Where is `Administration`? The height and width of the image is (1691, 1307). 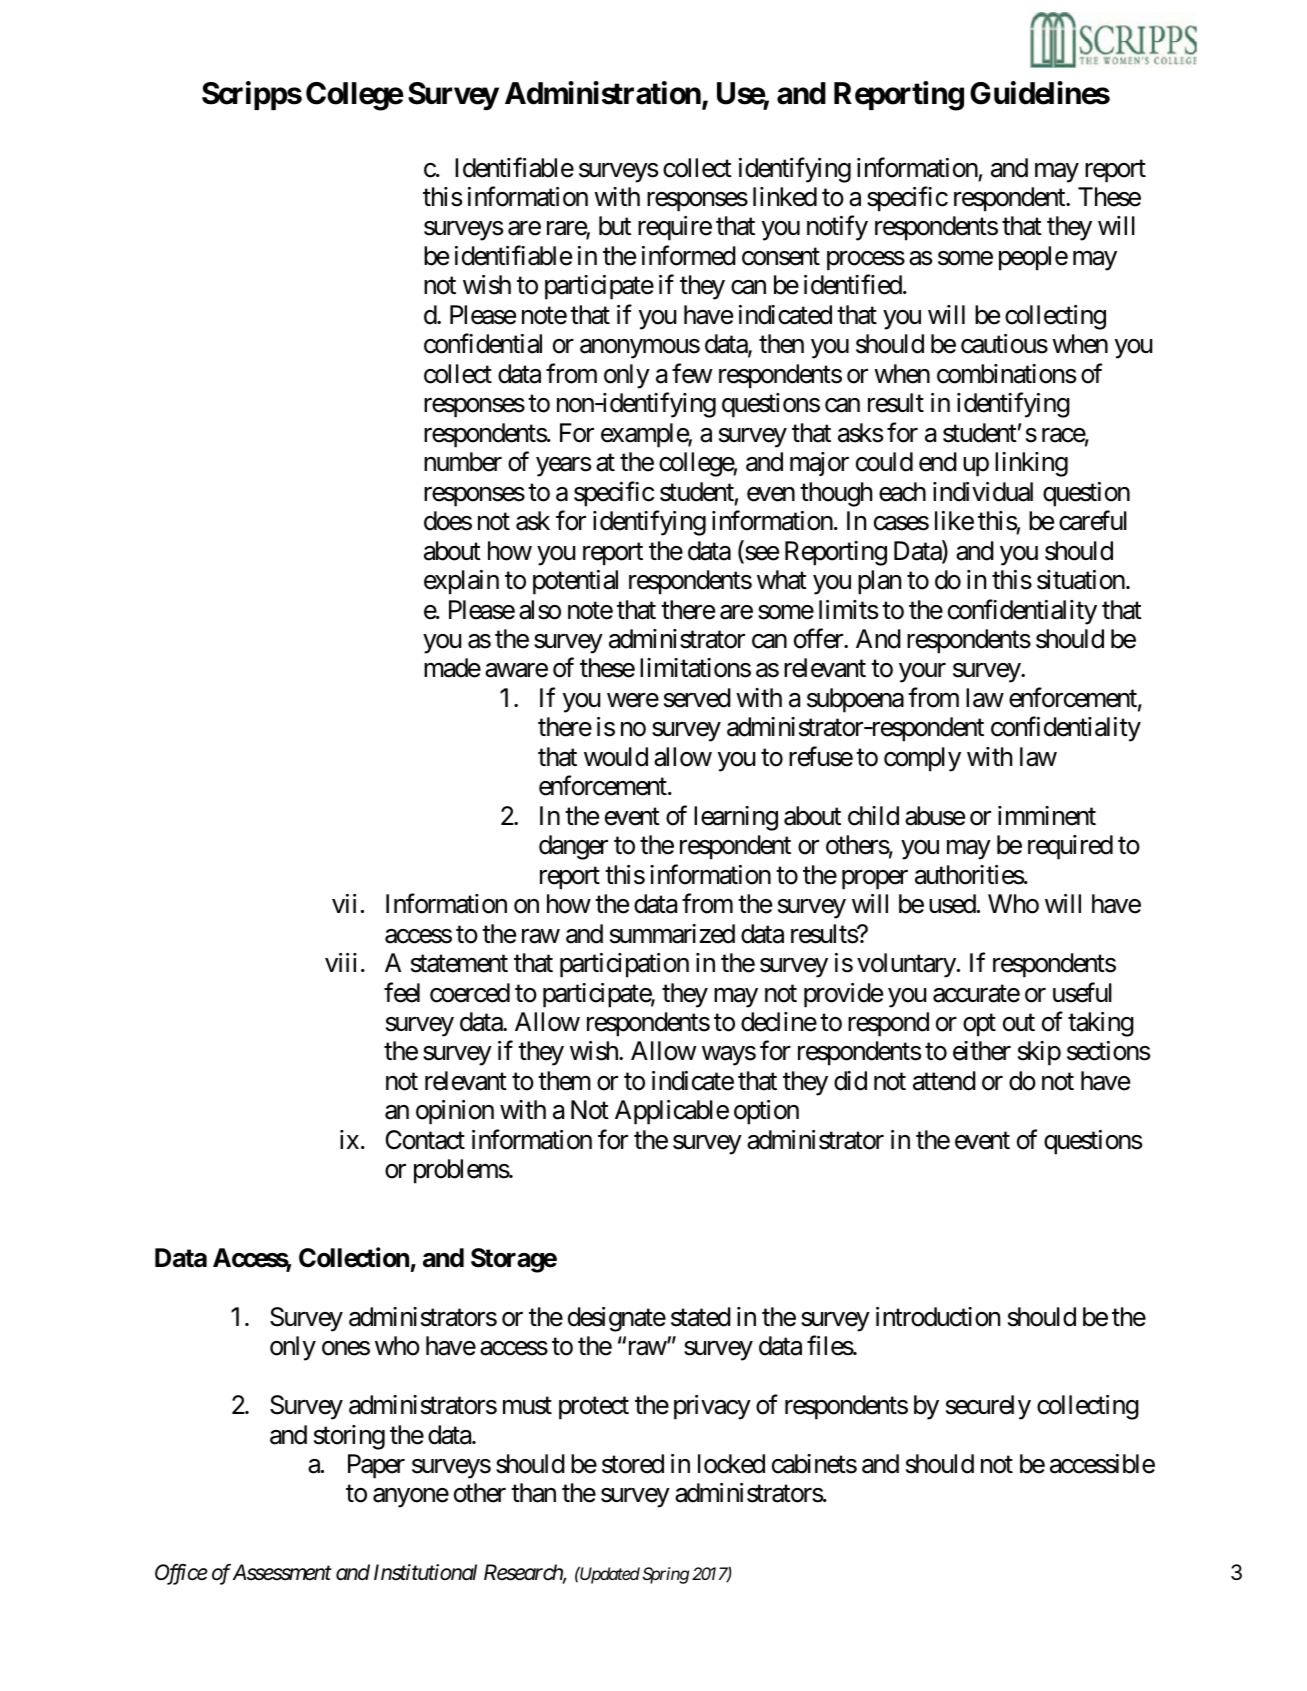
Administration is located at coordinates (604, 94).
